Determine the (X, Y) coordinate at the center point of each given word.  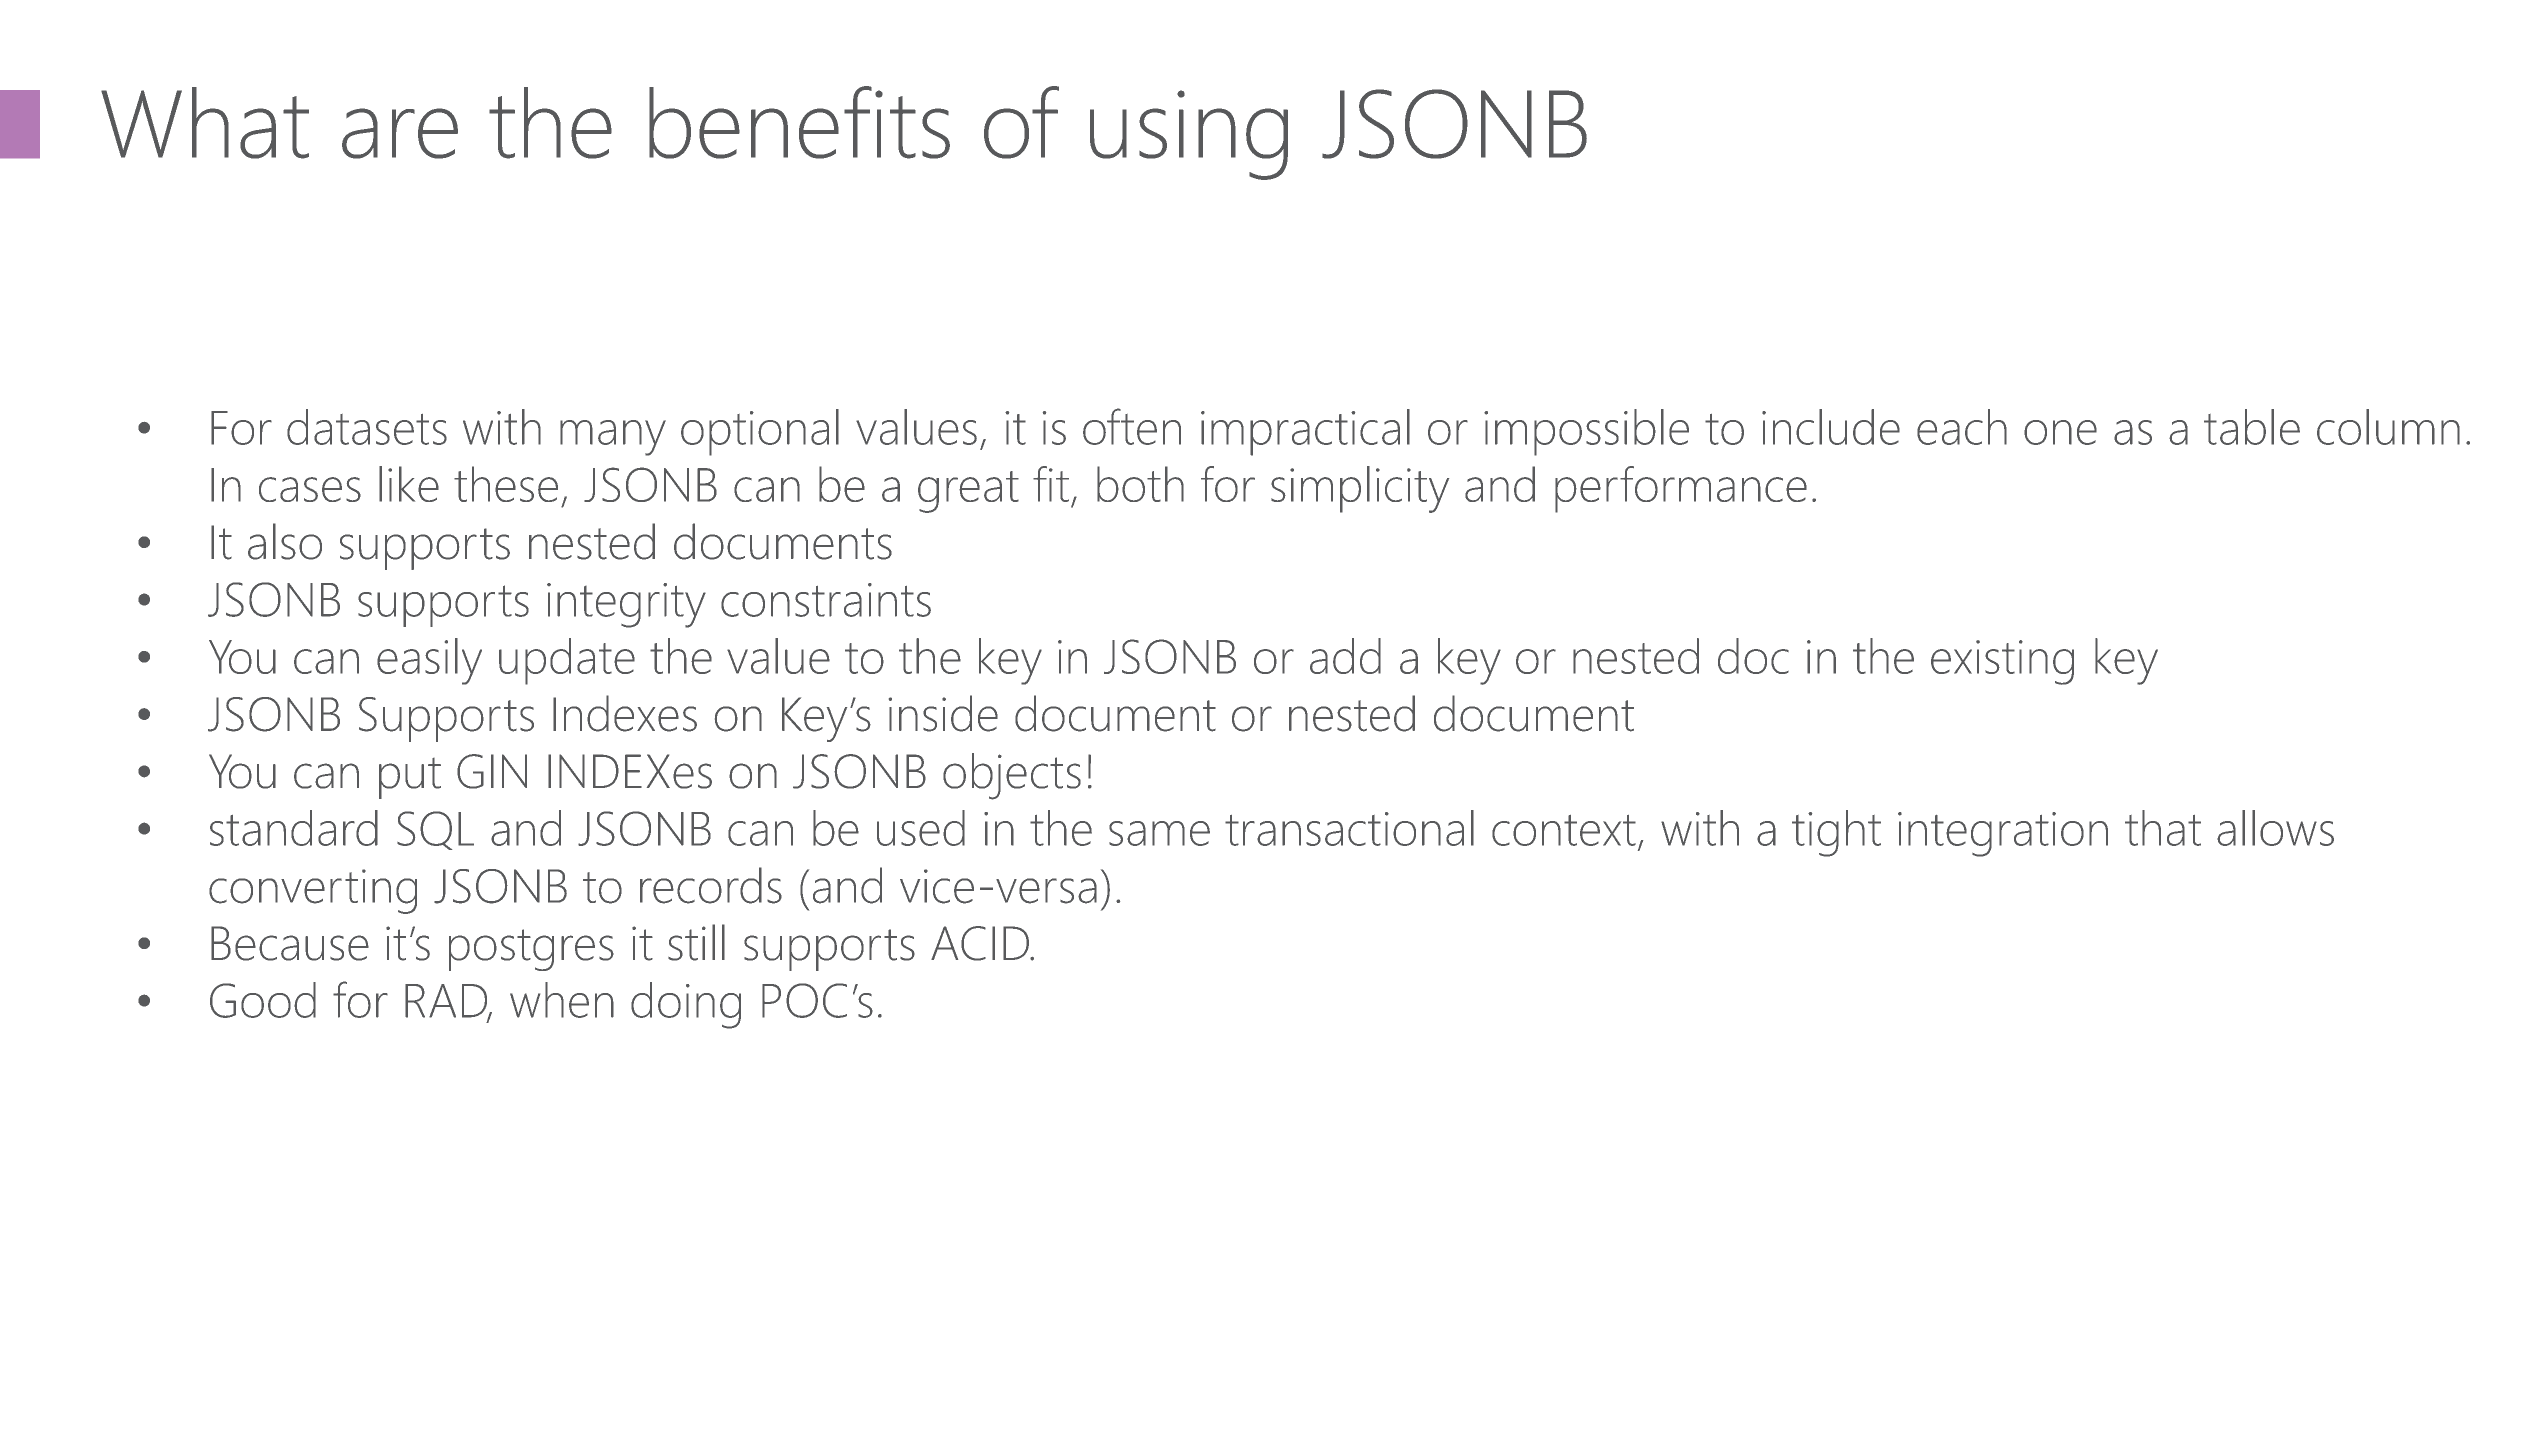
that (2163, 828)
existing (2002, 662)
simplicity (1360, 489)
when (562, 1000)
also (285, 541)
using (1189, 135)
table (2252, 427)
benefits (799, 122)
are (400, 133)
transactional (1349, 828)
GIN (492, 771)
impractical (1305, 432)
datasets (367, 427)
